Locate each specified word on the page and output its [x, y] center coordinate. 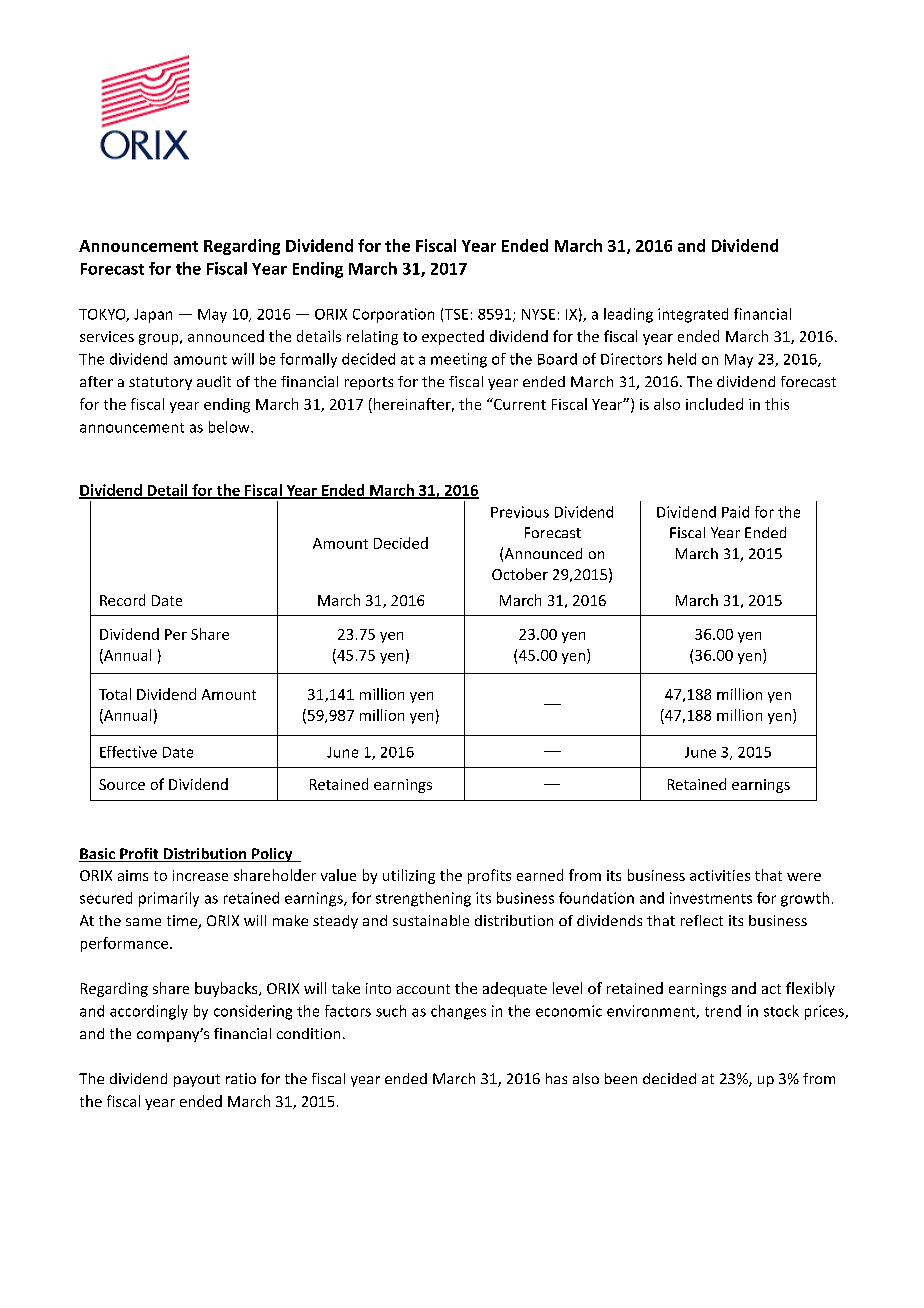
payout [197, 1080]
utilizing [409, 876]
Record [122, 600]
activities [720, 875]
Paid [735, 512]
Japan [153, 316]
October [520, 574]
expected [453, 337]
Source [122, 784]
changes [458, 1012]
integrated [693, 315]
